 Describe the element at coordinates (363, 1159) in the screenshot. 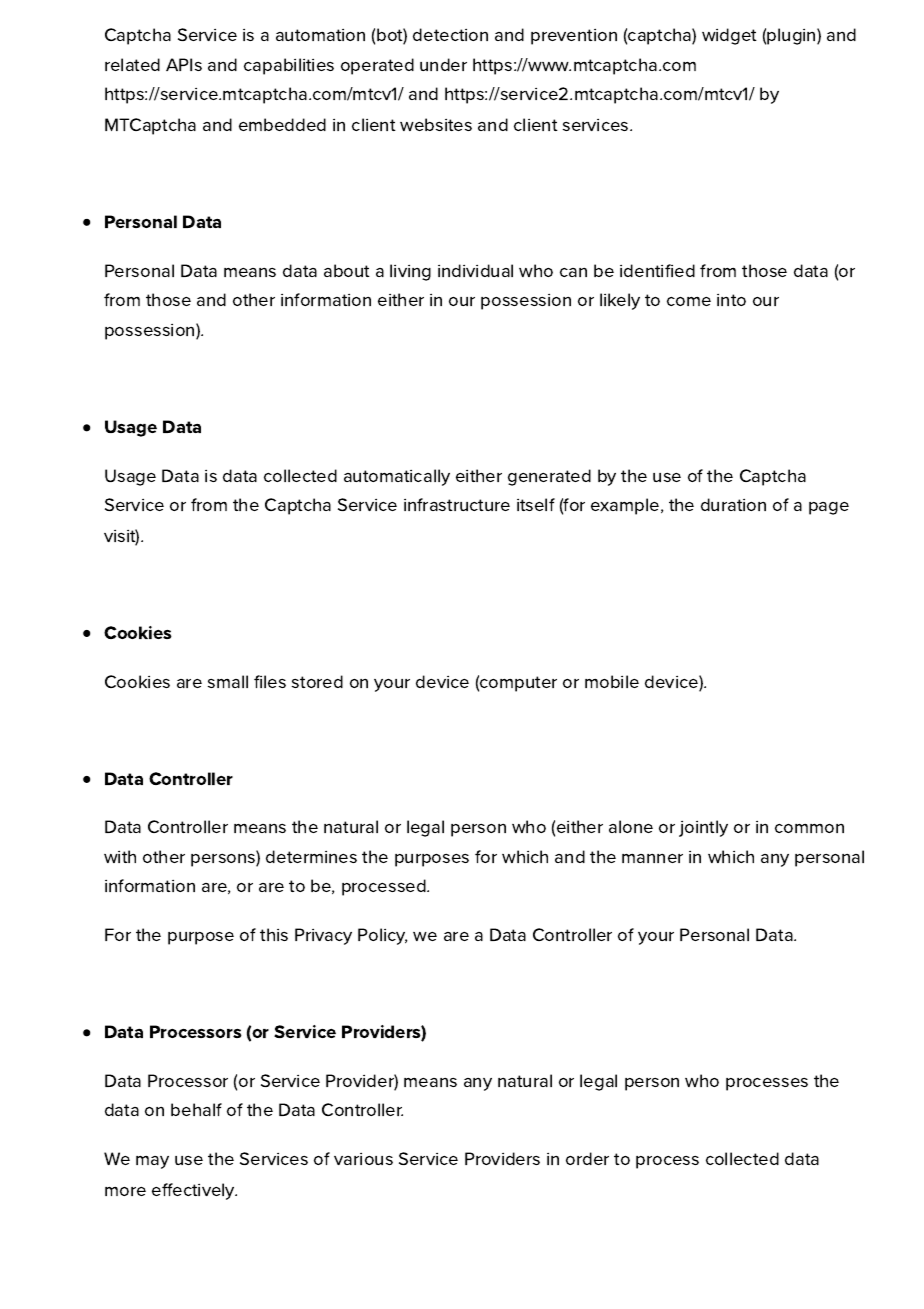

I see `various` at that location.
